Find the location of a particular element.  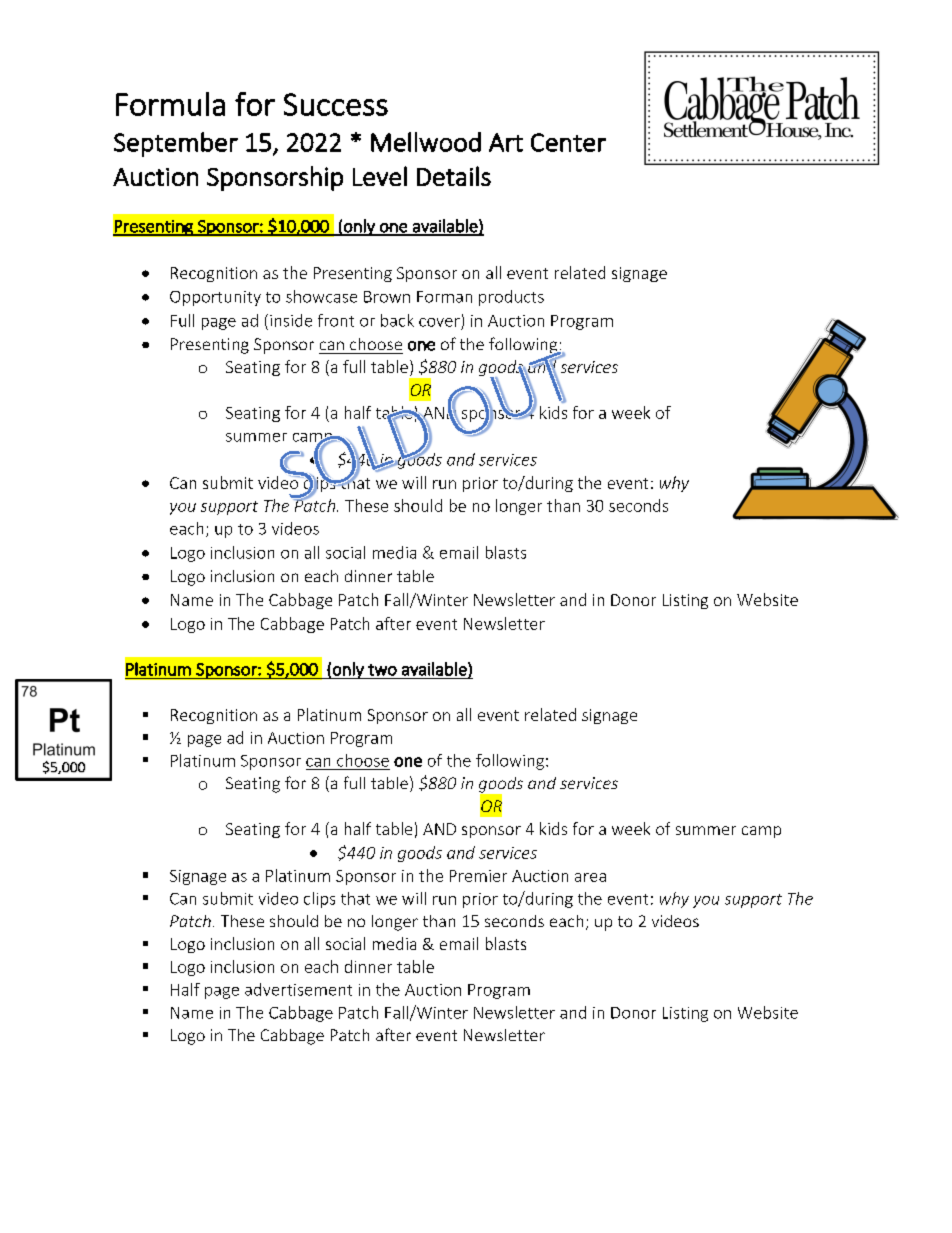

area is located at coordinates (590, 877).
